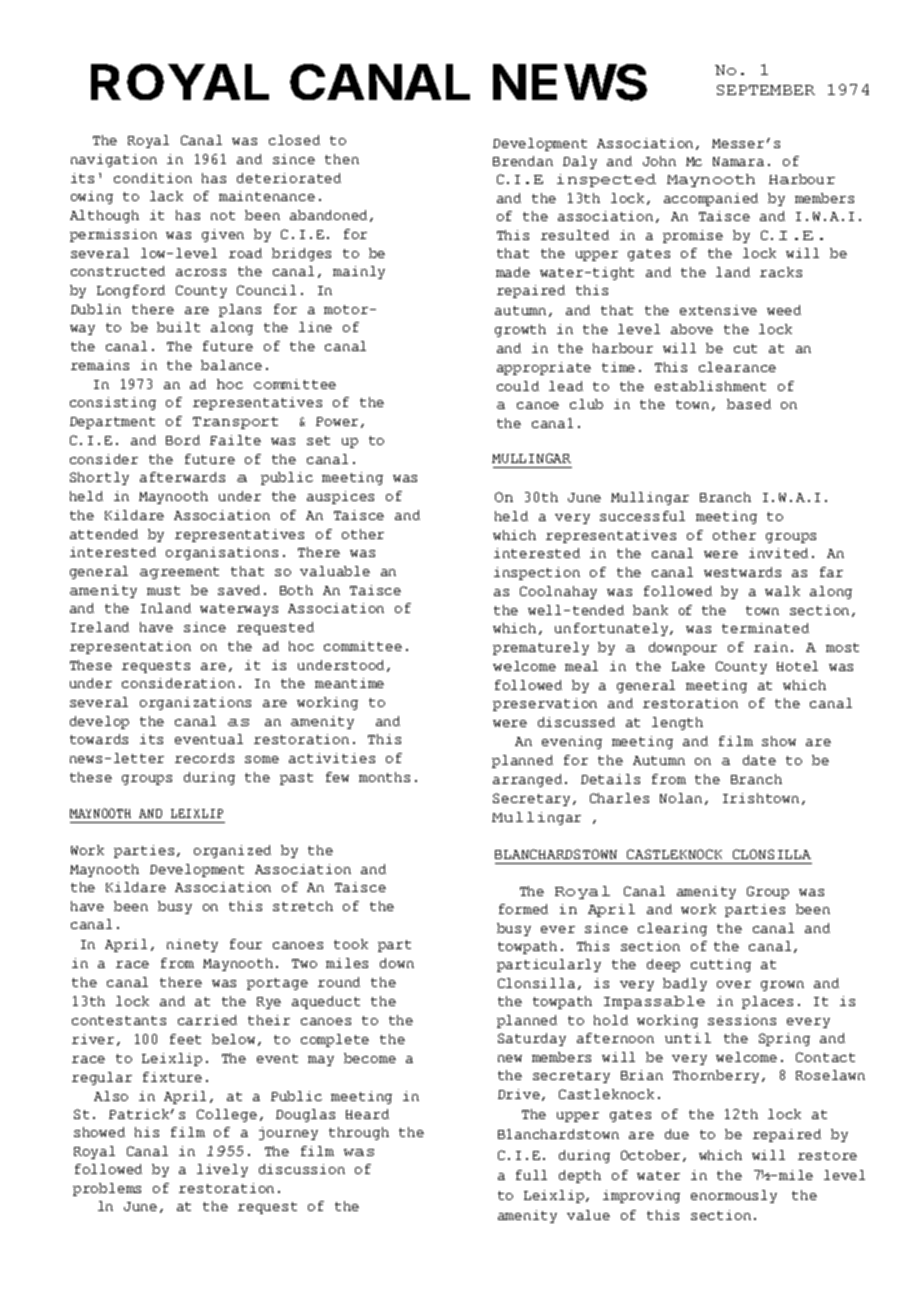 The width and height of the screenshot is (924, 1308). I want to click on arranged, so click(527, 780).
